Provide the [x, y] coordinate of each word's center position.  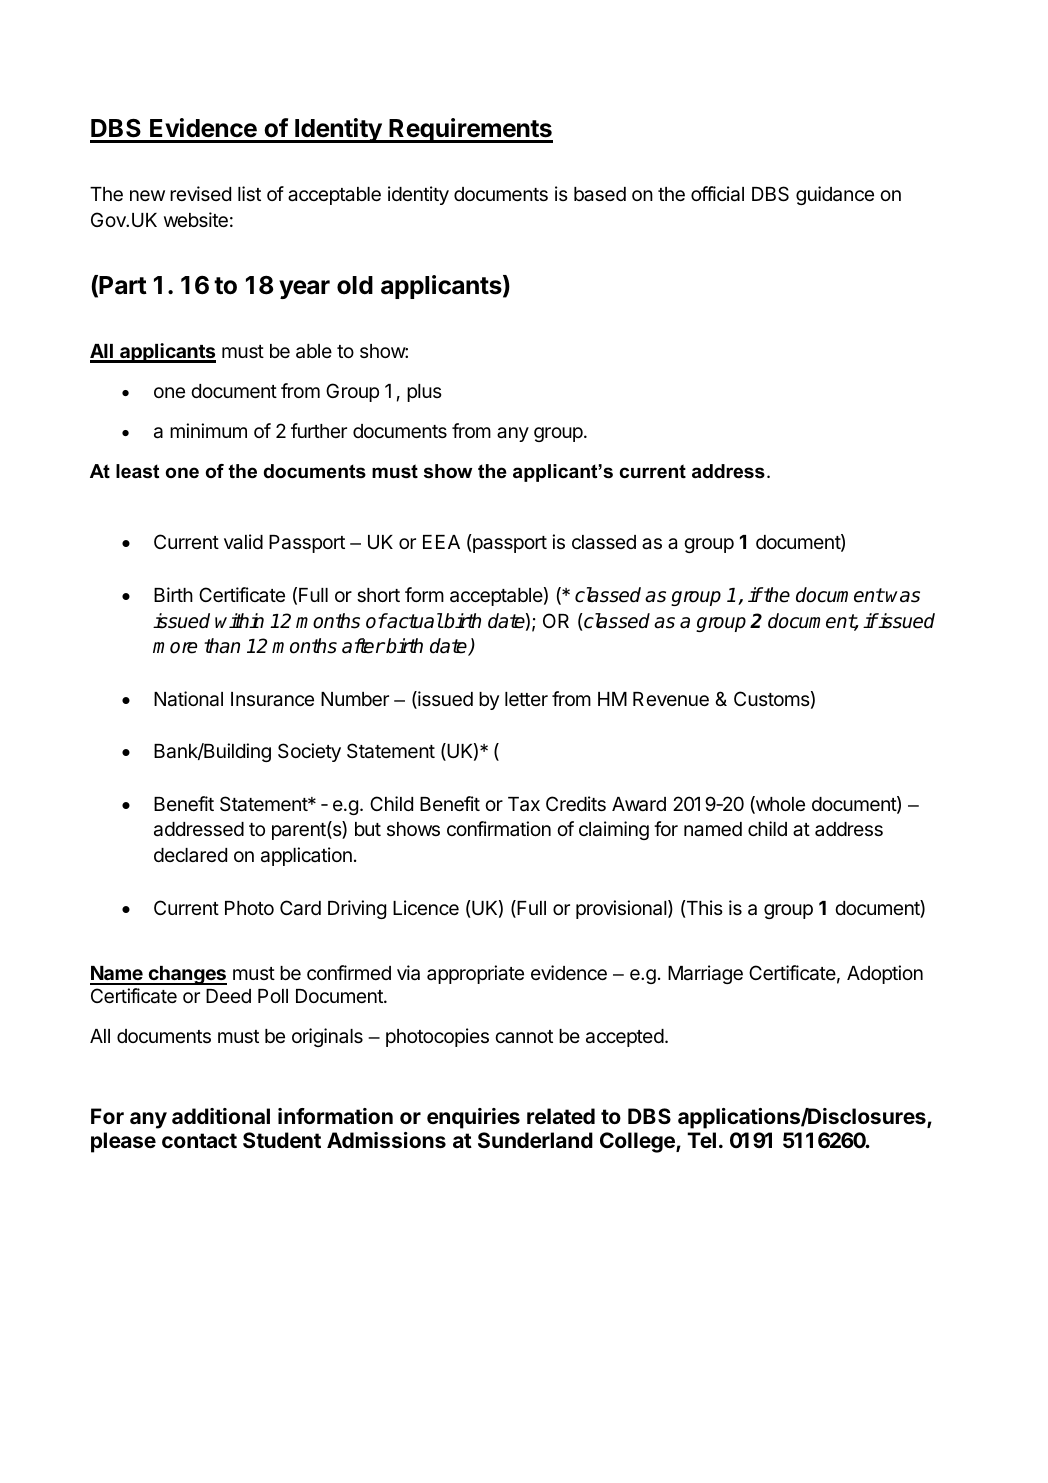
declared [190, 855]
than [222, 646]
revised [200, 193]
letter [526, 699]
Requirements [470, 130]
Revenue [671, 699]
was [903, 597]
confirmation [499, 828]
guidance [835, 195]
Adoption [885, 974]
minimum [208, 430]
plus [424, 393]
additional [221, 1116]
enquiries [473, 1118]
